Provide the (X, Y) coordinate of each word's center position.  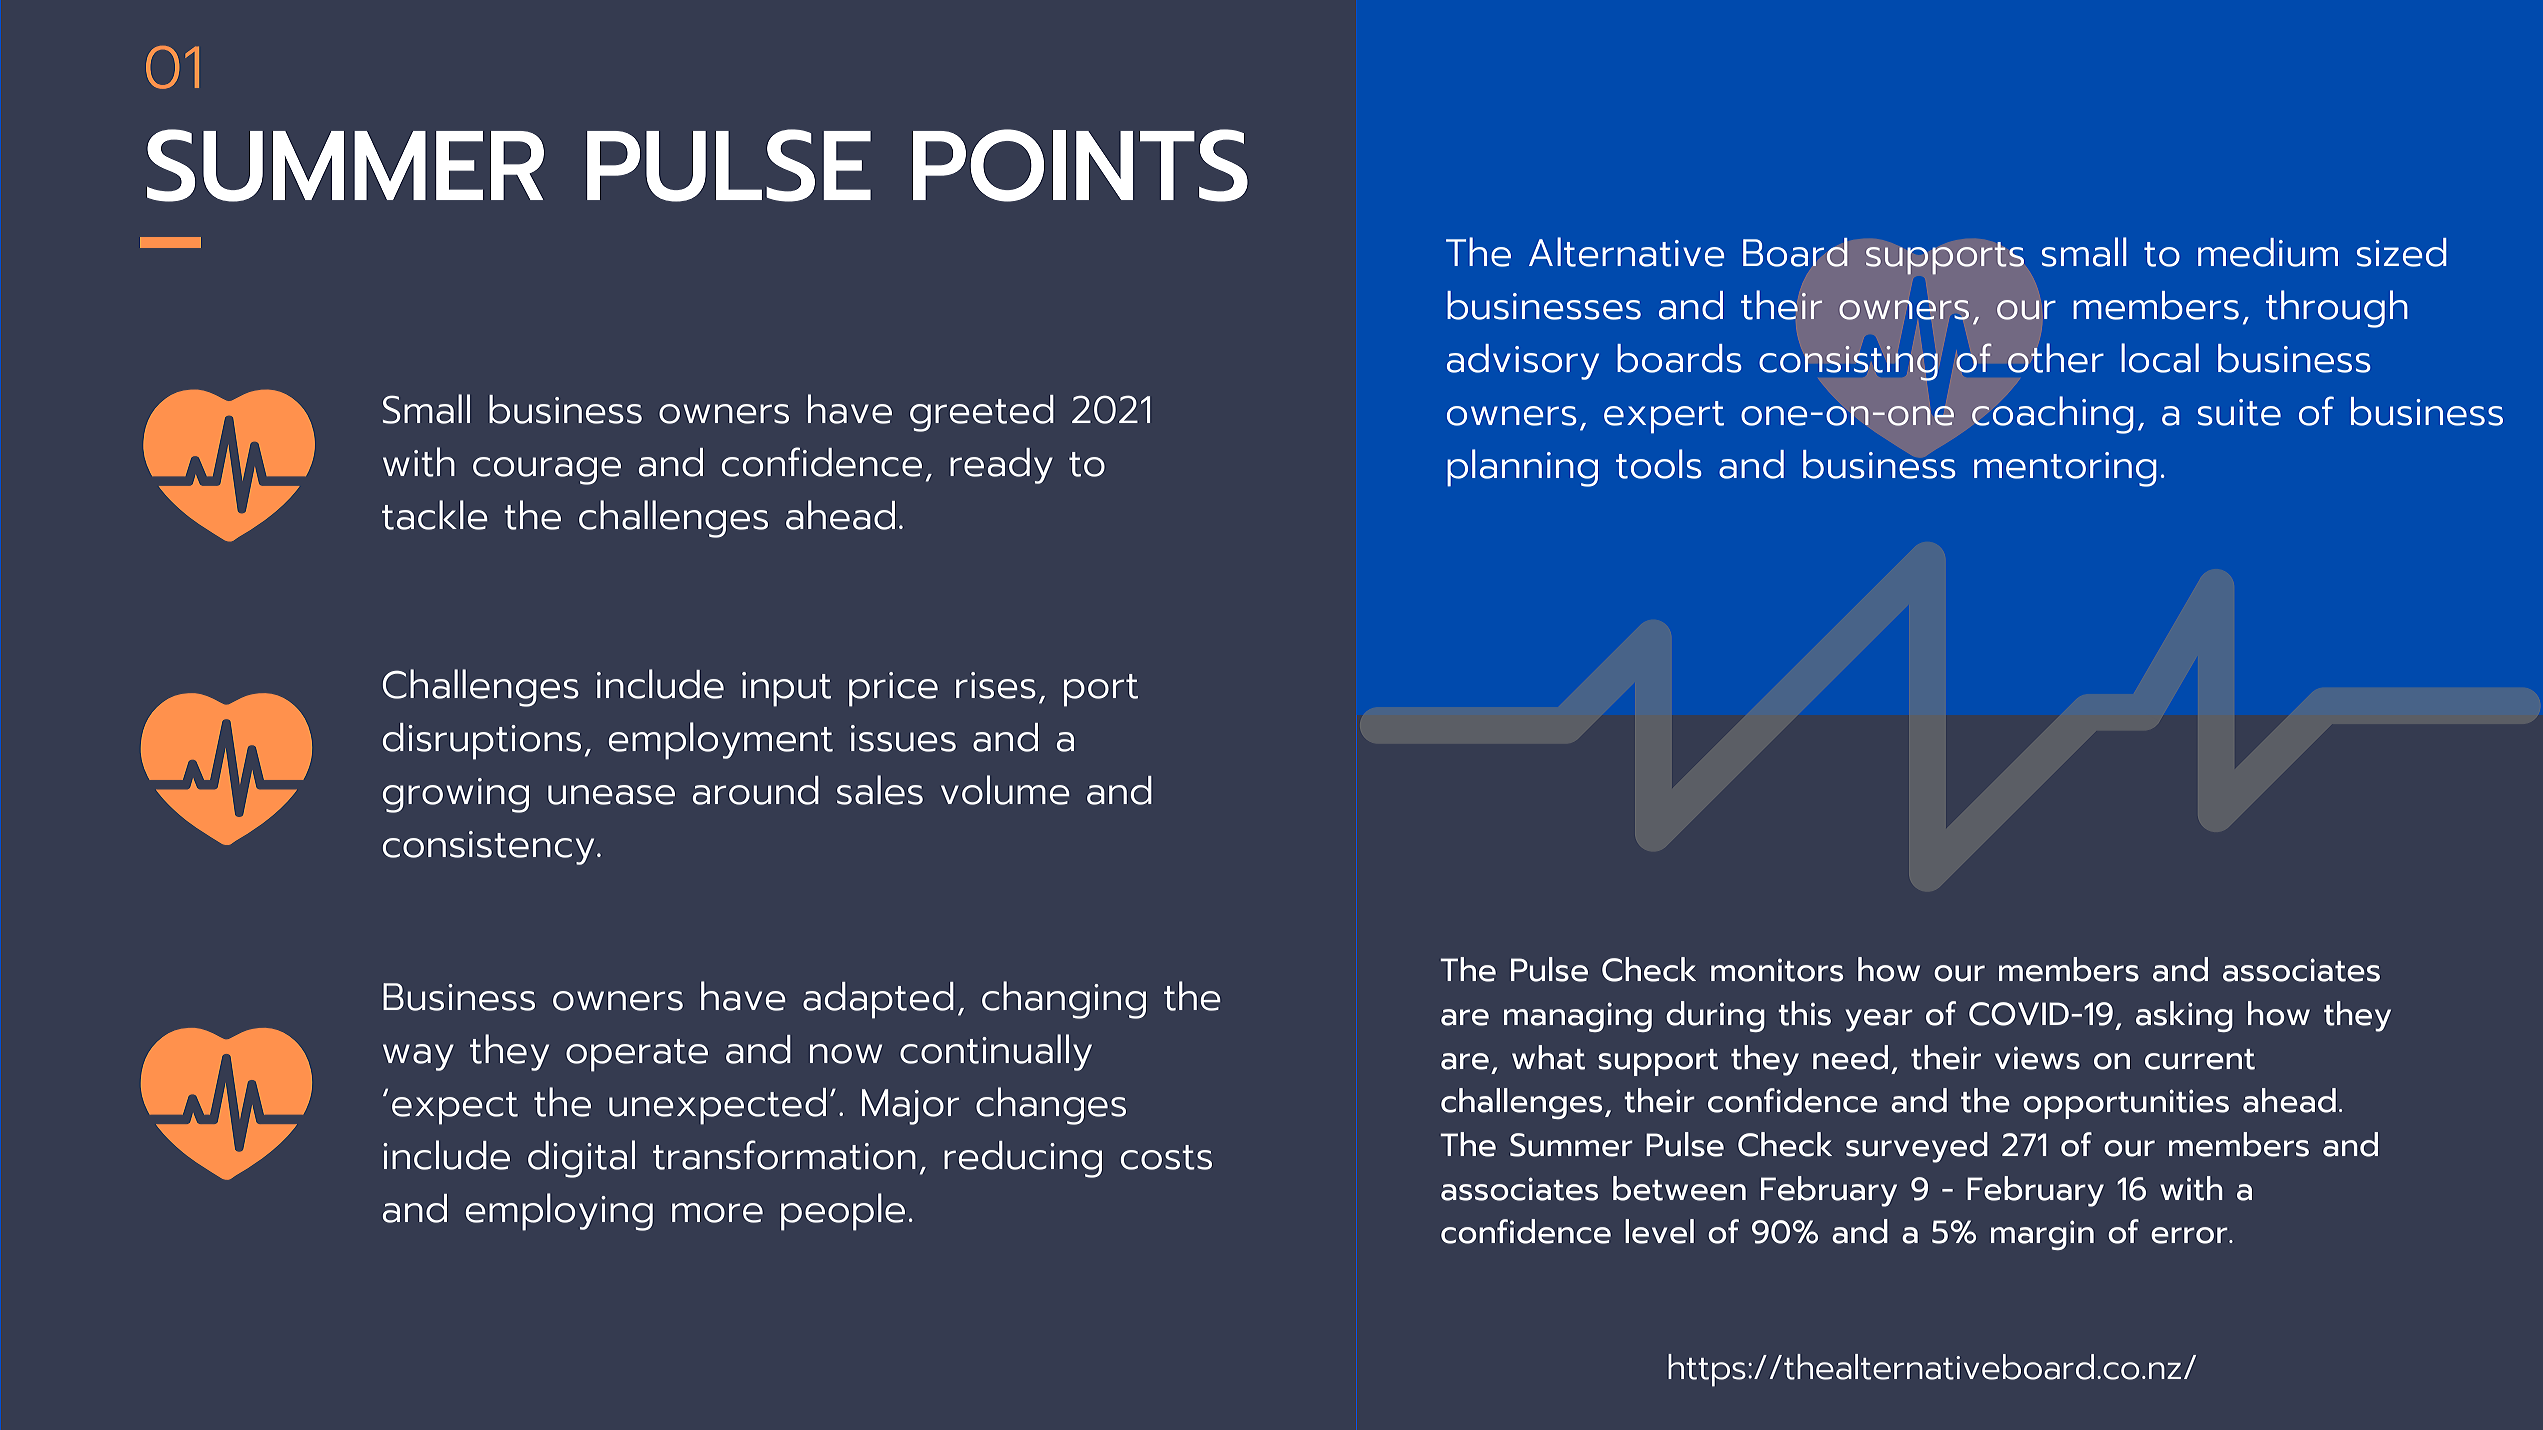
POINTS (1080, 165)
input (786, 689)
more (717, 1213)
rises (996, 685)
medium (2268, 252)
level (1659, 1231)
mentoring (2065, 469)
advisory (1523, 362)
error (2190, 1235)
